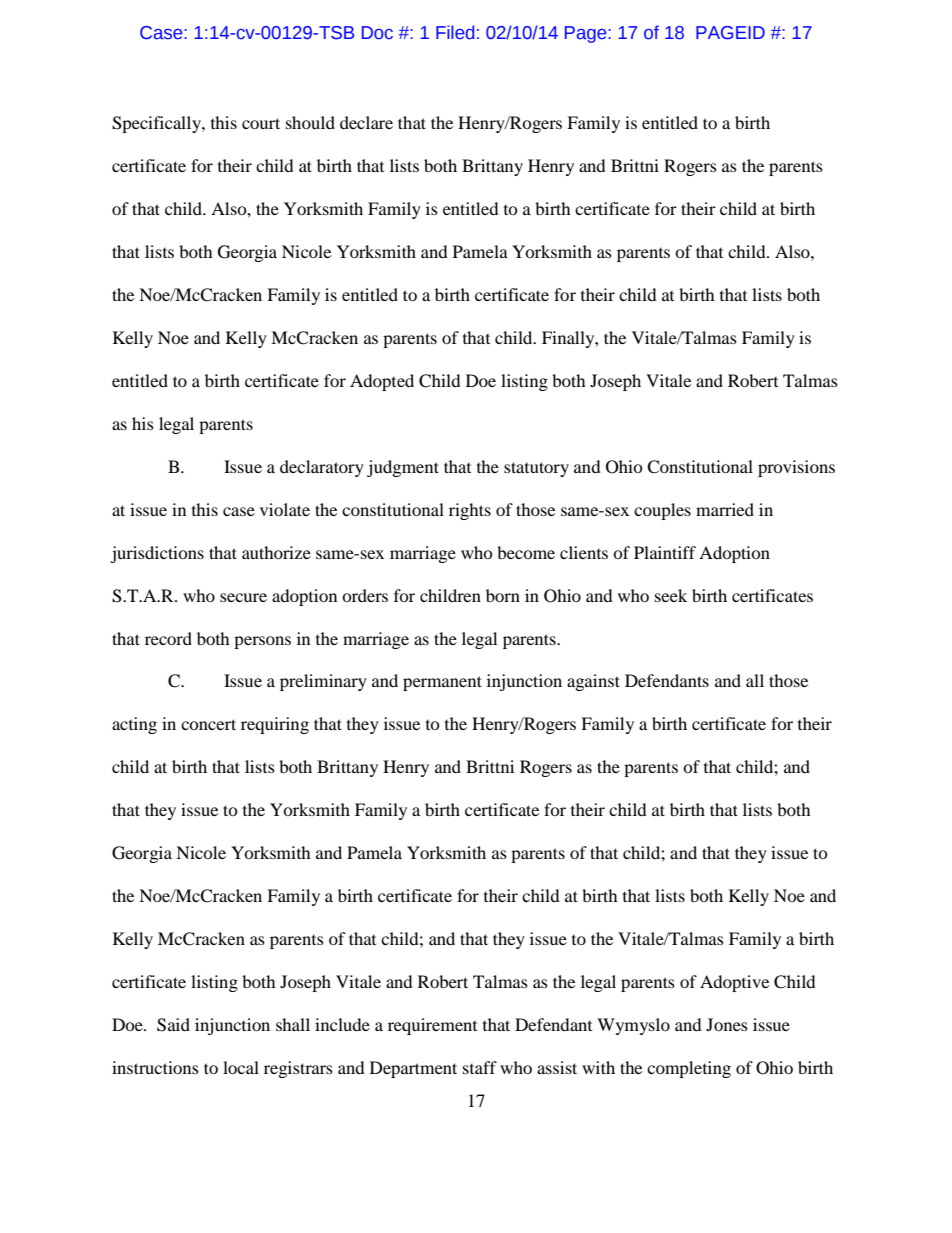  I want to click on Filed, so click(455, 32).
